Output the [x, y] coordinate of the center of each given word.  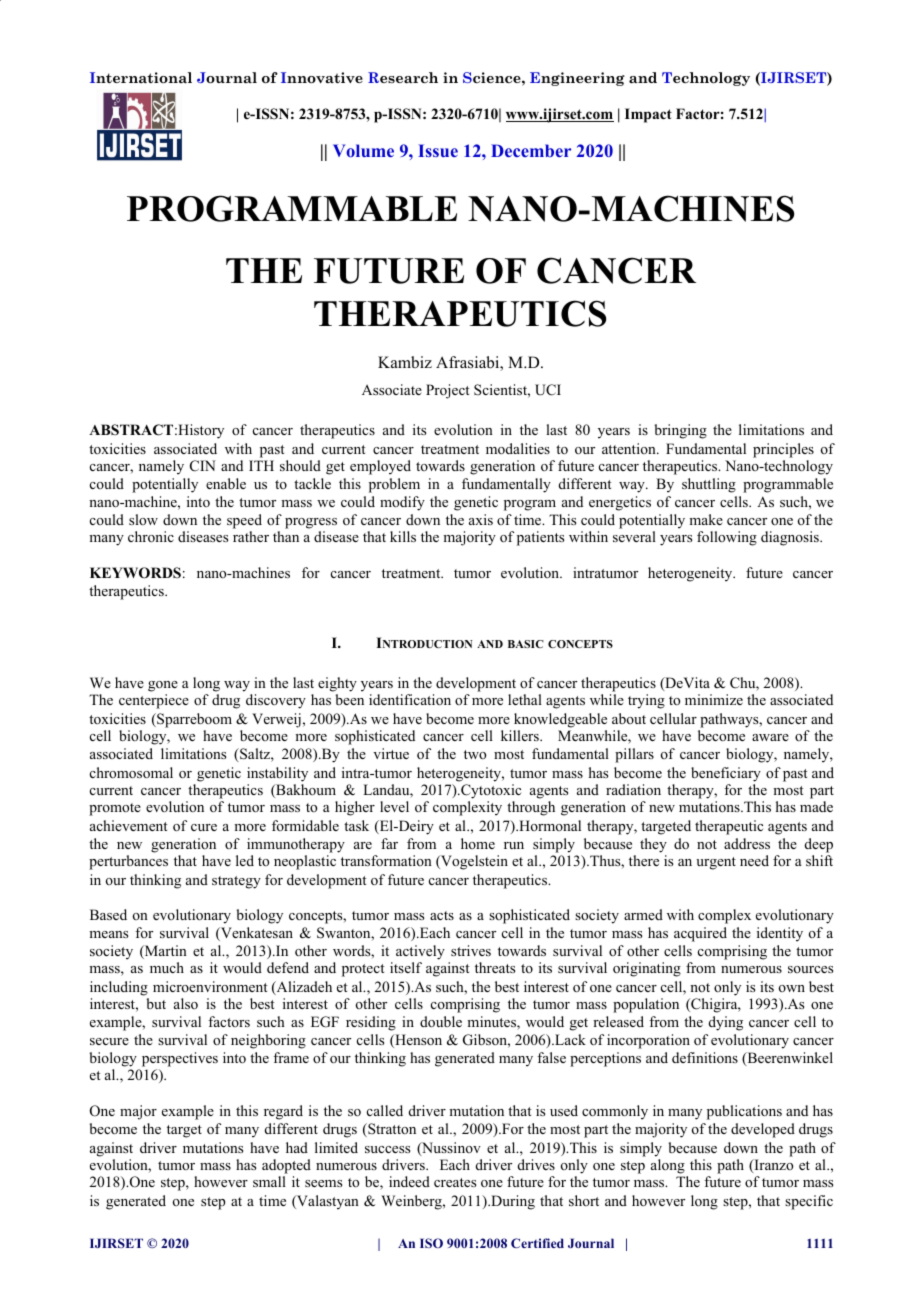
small [269, 1181]
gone [163, 686]
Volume [363, 150]
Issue [438, 150]
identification [410, 699]
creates [455, 1182]
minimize [714, 699]
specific [809, 1202]
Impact [648, 115]
